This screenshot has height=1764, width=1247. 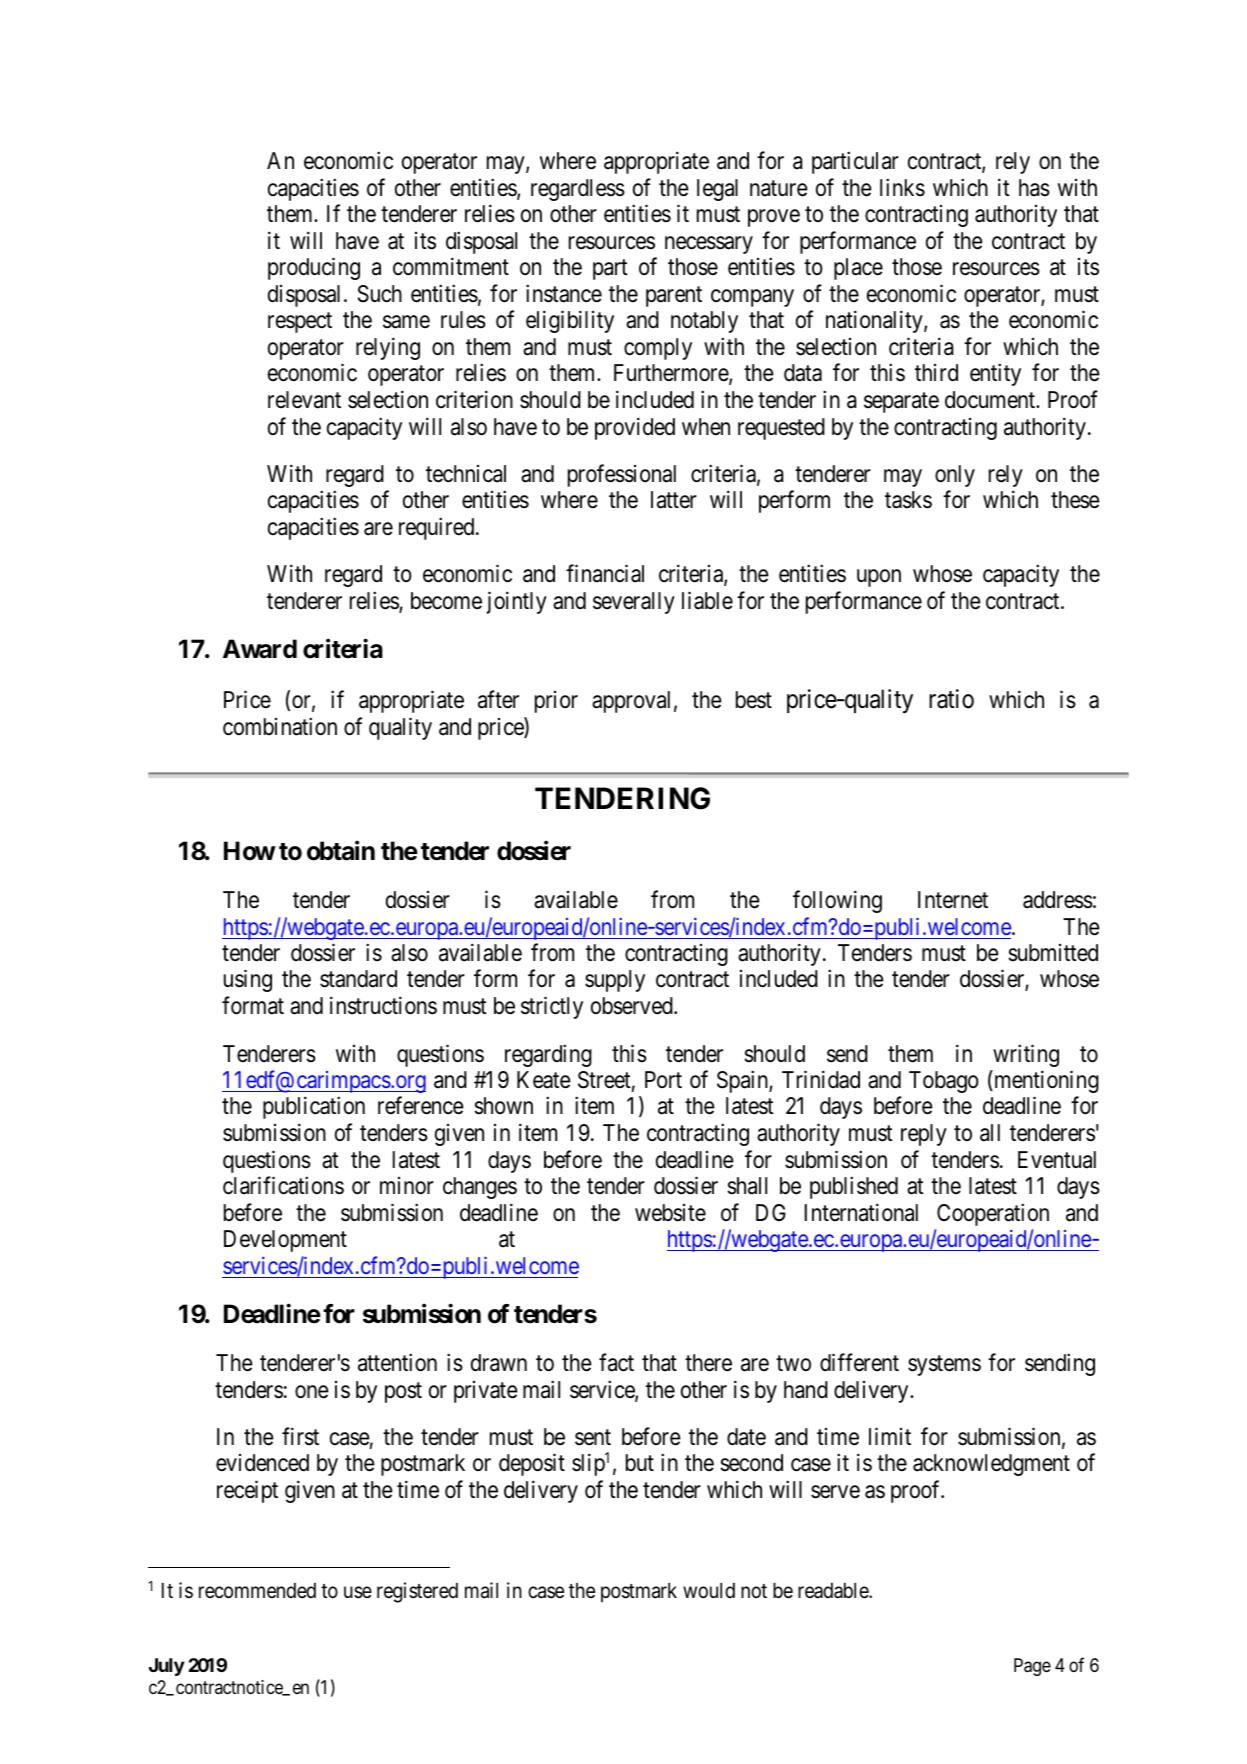 I want to click on supply, so click(x=615, y=981).
